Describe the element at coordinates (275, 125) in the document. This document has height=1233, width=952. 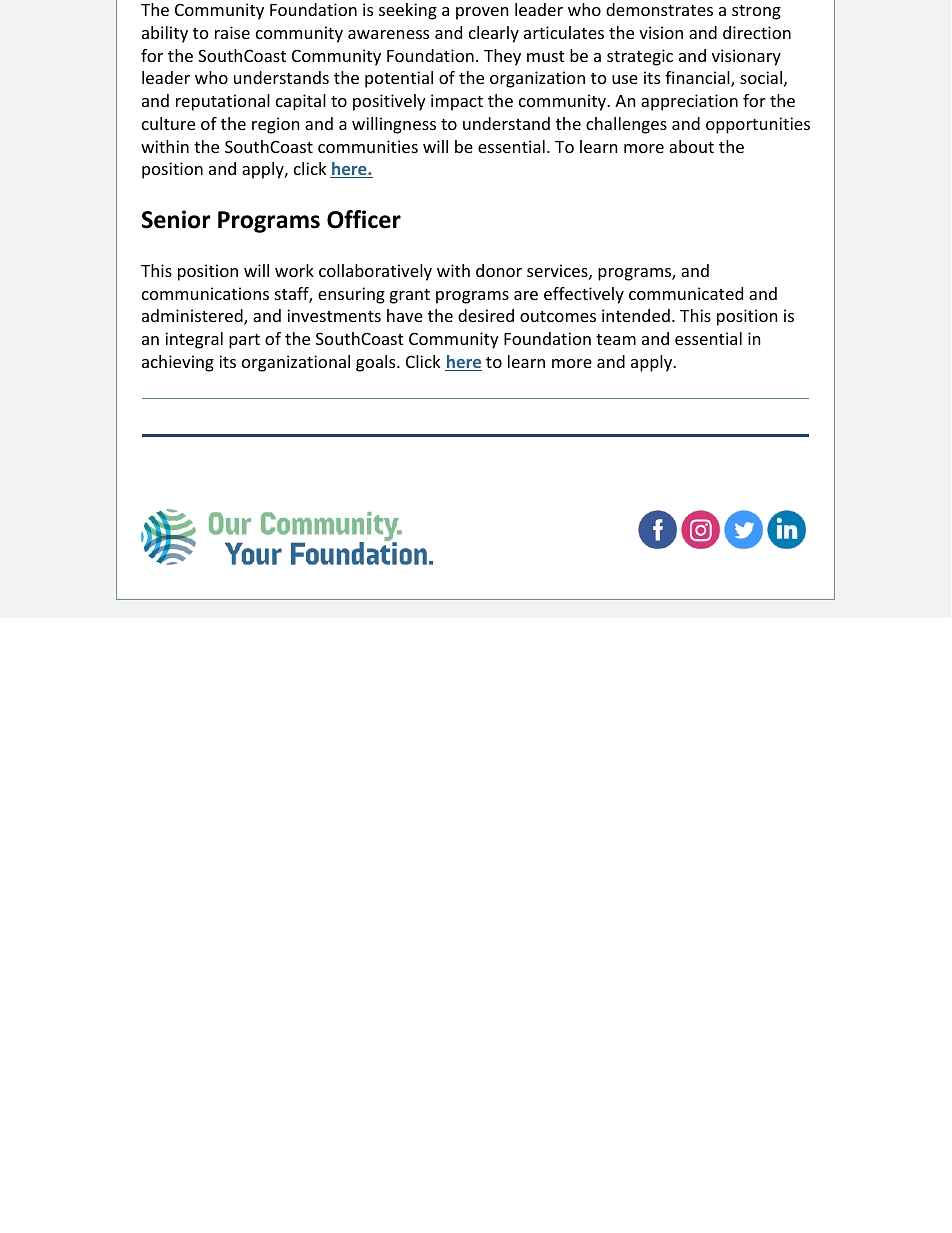
I see `region` at that location.
